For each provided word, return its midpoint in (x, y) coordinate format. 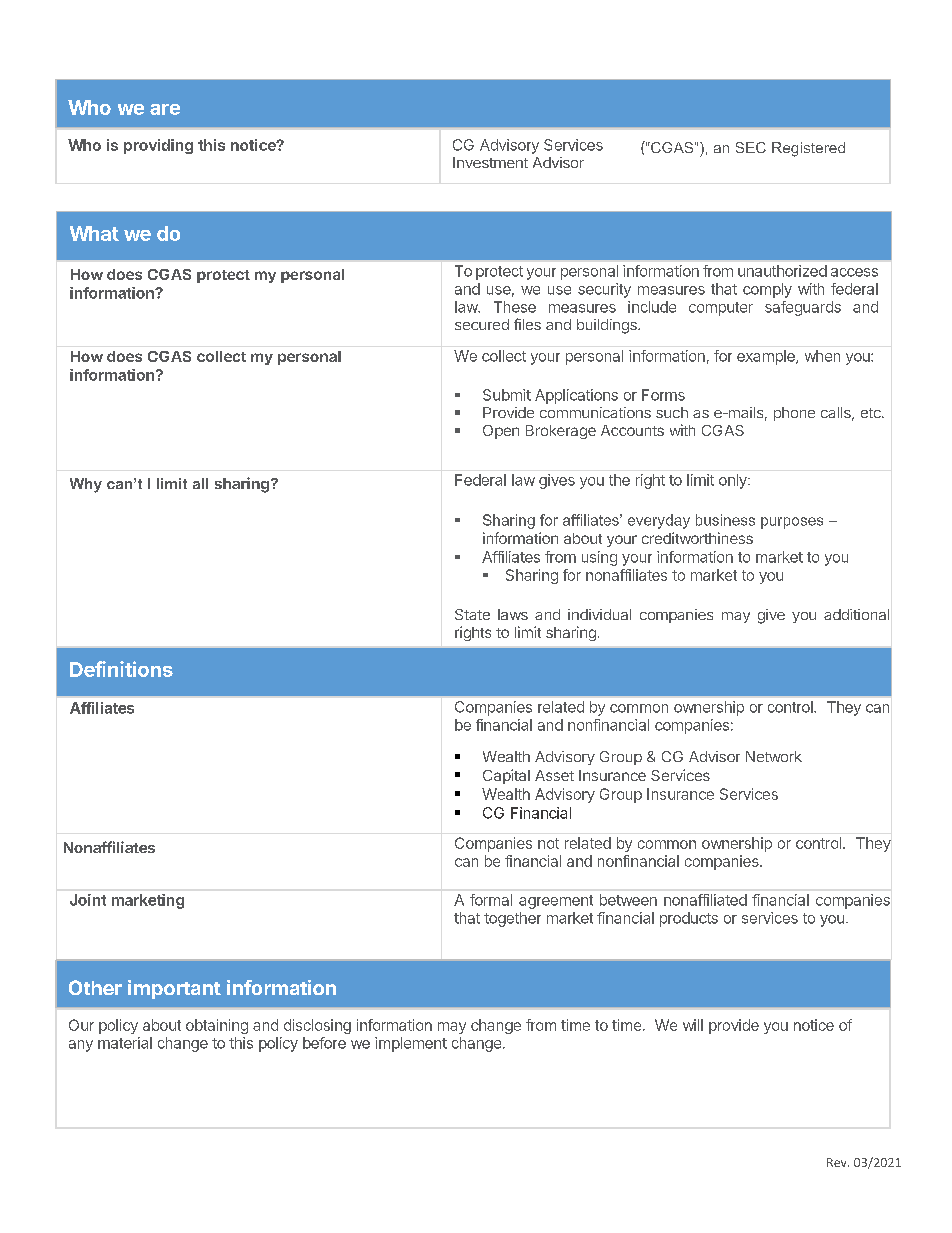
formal (491, 900)
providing (158, 146)
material (125, 1043)
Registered (808, 149)
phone (794, 414)
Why (86, 485)
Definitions (121, 669)
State (472, 614)
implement (411, 1044)
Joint (88, 900)
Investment (490, 162)
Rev (838, 1162)
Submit (507, 395)
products (689, 919)
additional (856, 614)
